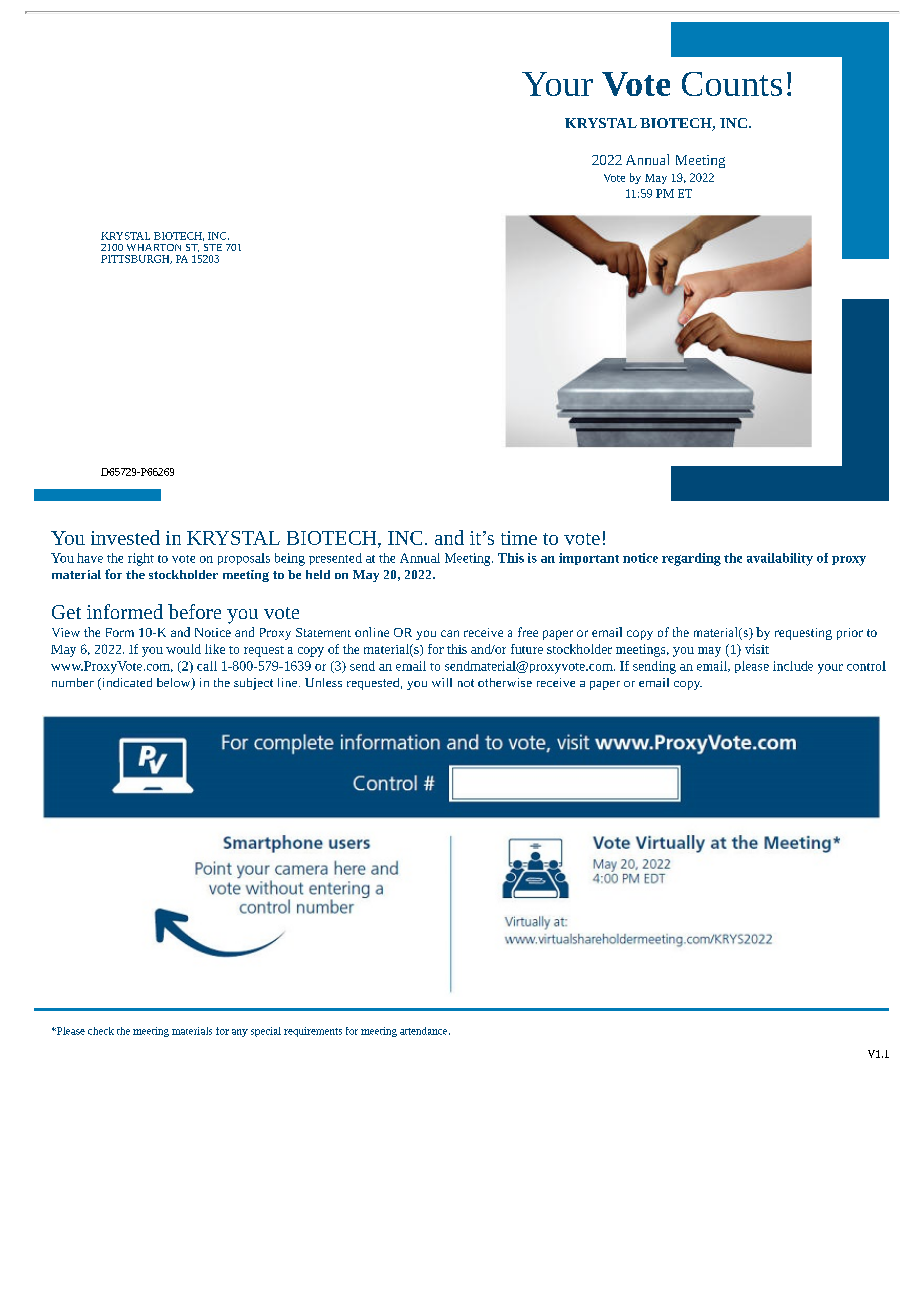  What do you see at coordinates (442, 682) in the image?
I see `will` at bounding box center [442, 682].
